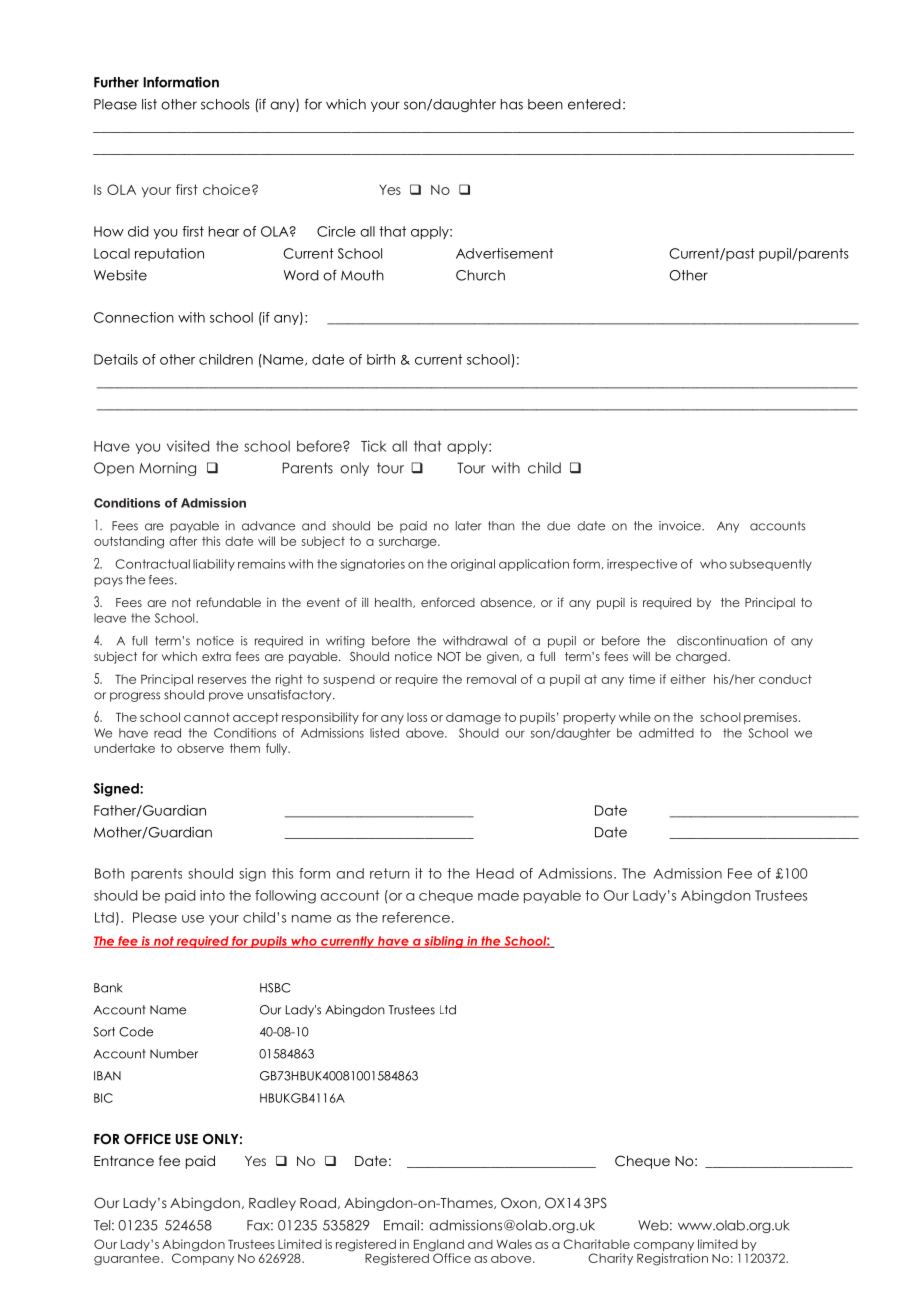  Describe the element at coordinates (212, 895) in the screenshot. I see `into` at that location.
